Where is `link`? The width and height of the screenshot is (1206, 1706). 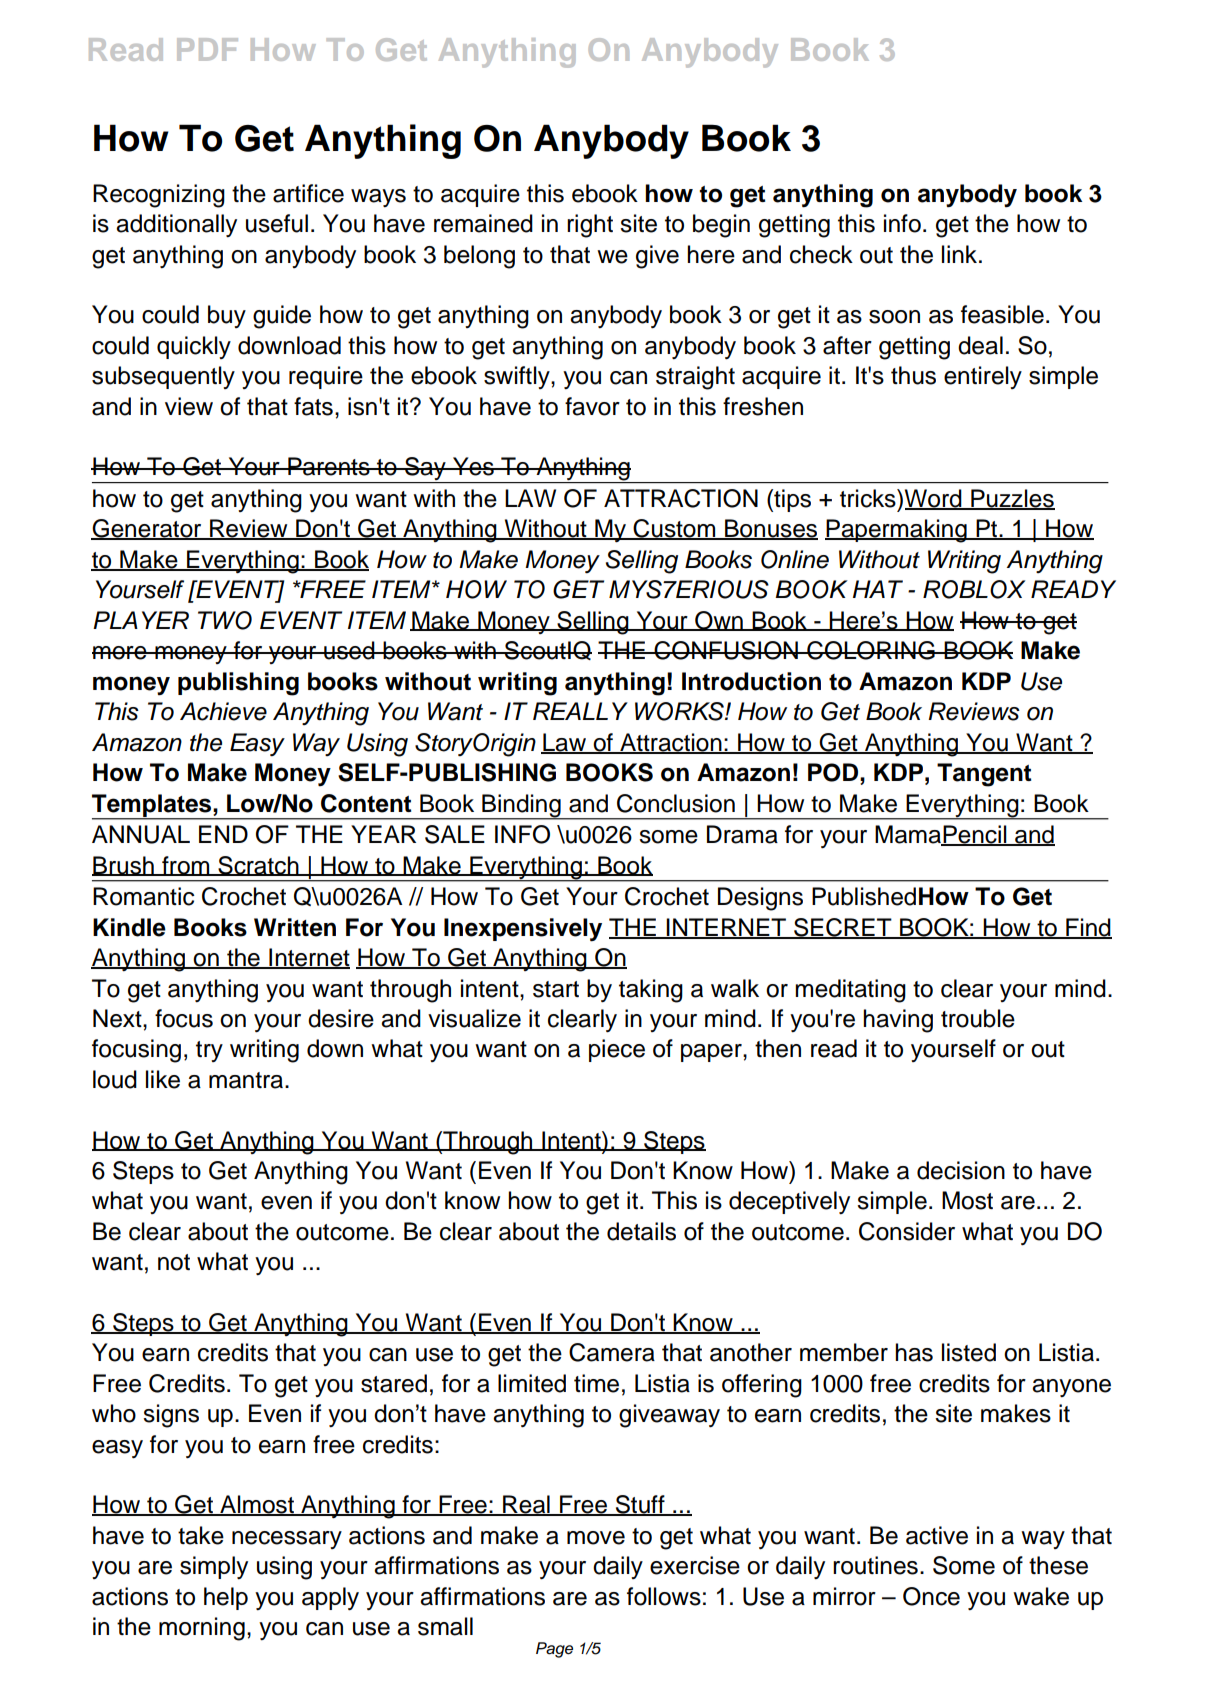 link is located at coordinates (961, 254).
